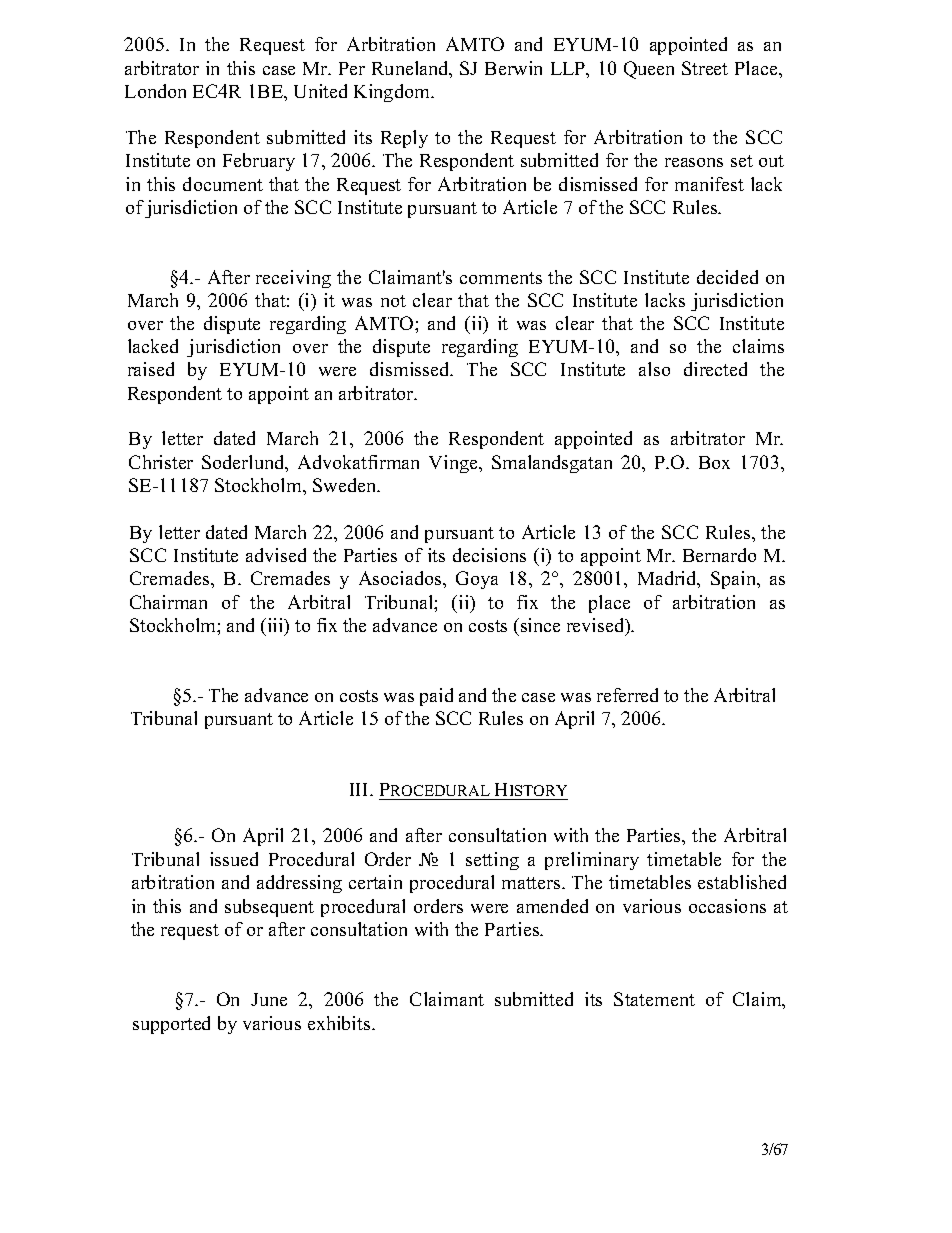  What do you see at coordinates (404, 139) in the screenshot?
I see `Reply` at bounding box center [404, 139].
